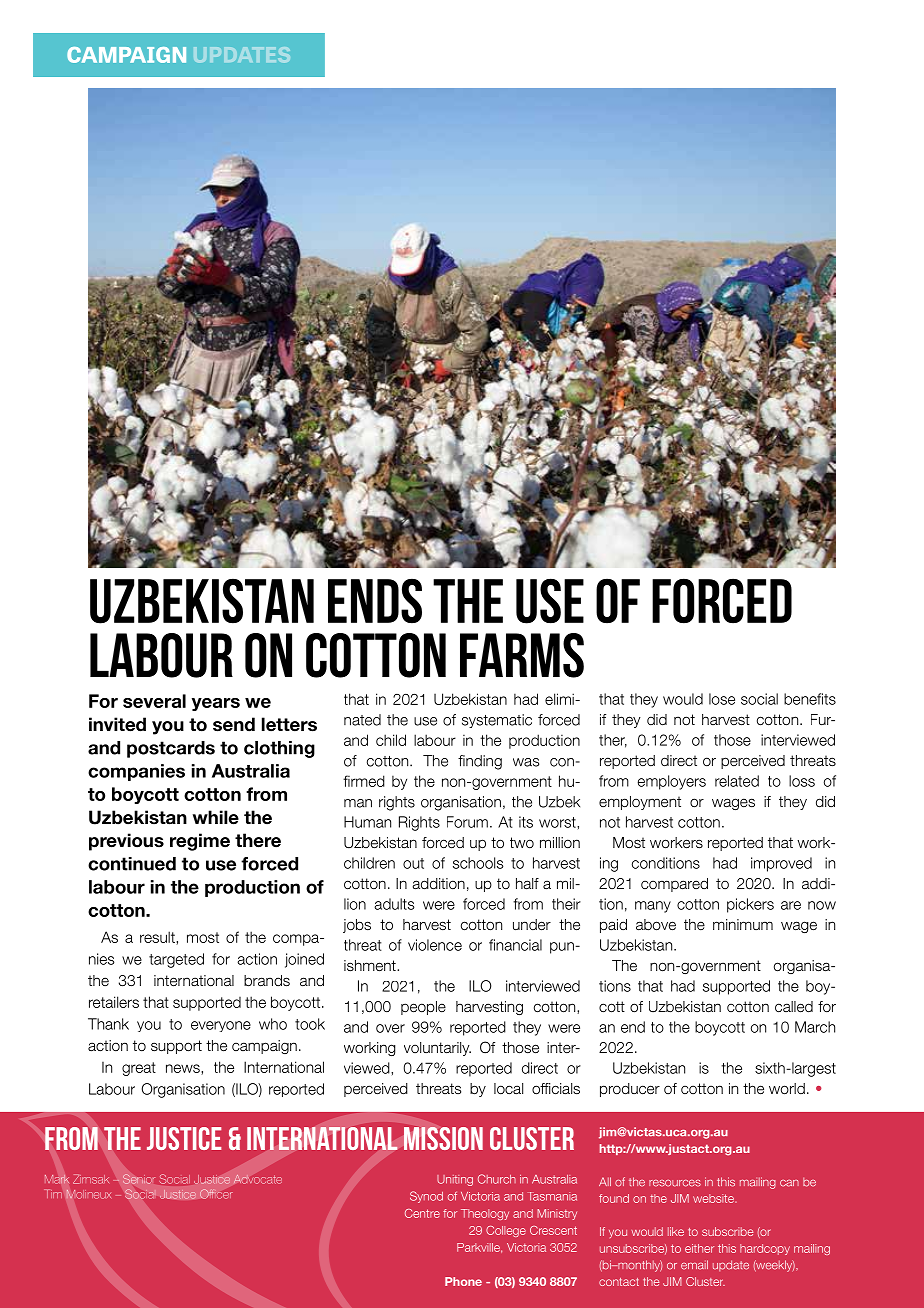  Describe the element at coordinates (437, 1049) in the screenshot. I see `voluntarily` at that location.
